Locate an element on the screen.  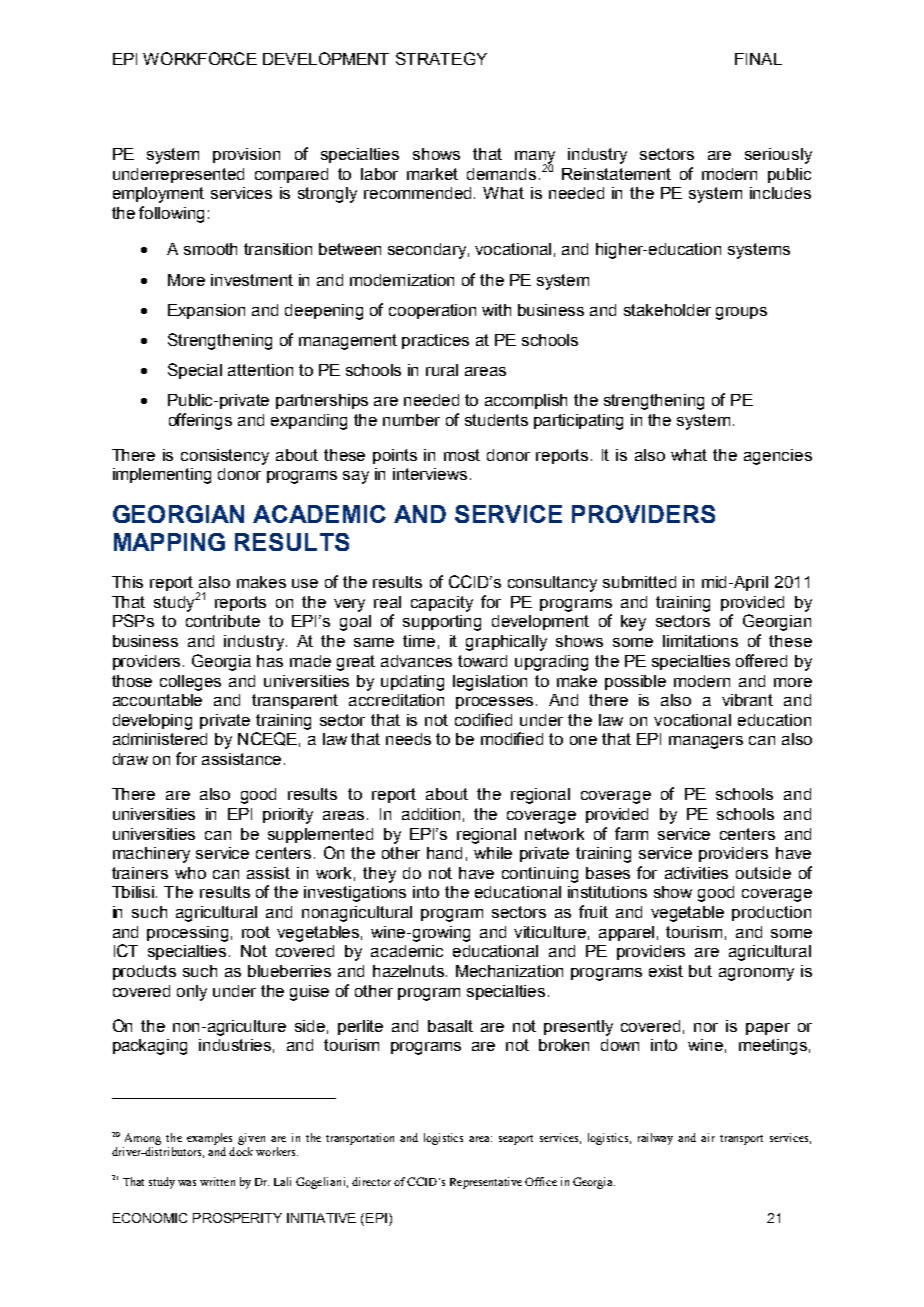
limitations is located at coordinates (700, 641).
